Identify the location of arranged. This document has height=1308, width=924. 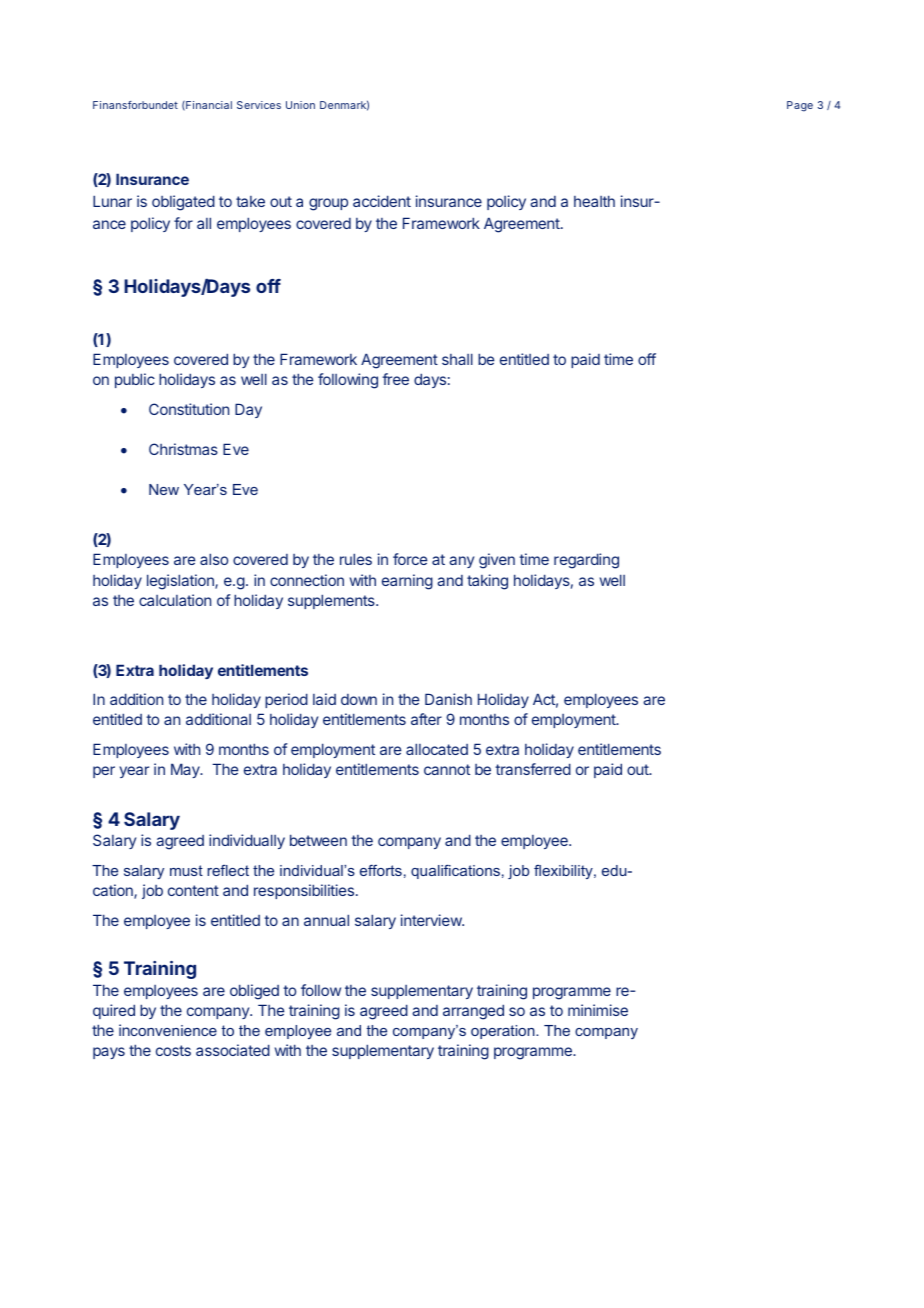
(473, 1012).
